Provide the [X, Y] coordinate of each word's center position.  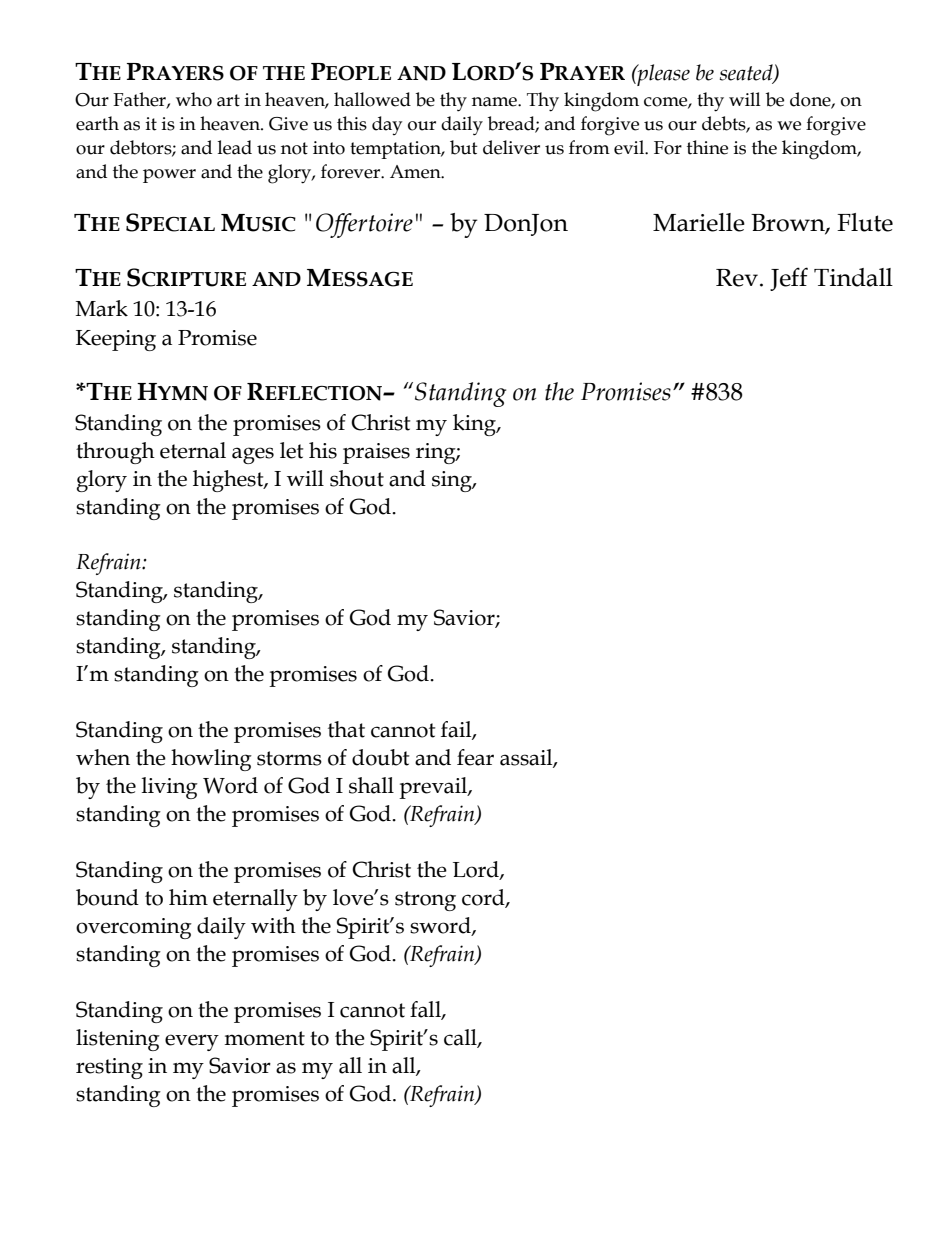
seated [747, 73]
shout [357, 478]
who [194, 99]
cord [484, 898]
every [192, 1042]
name [495, 102]
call [461, 1038]
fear [475, 757]
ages [253, 455]
